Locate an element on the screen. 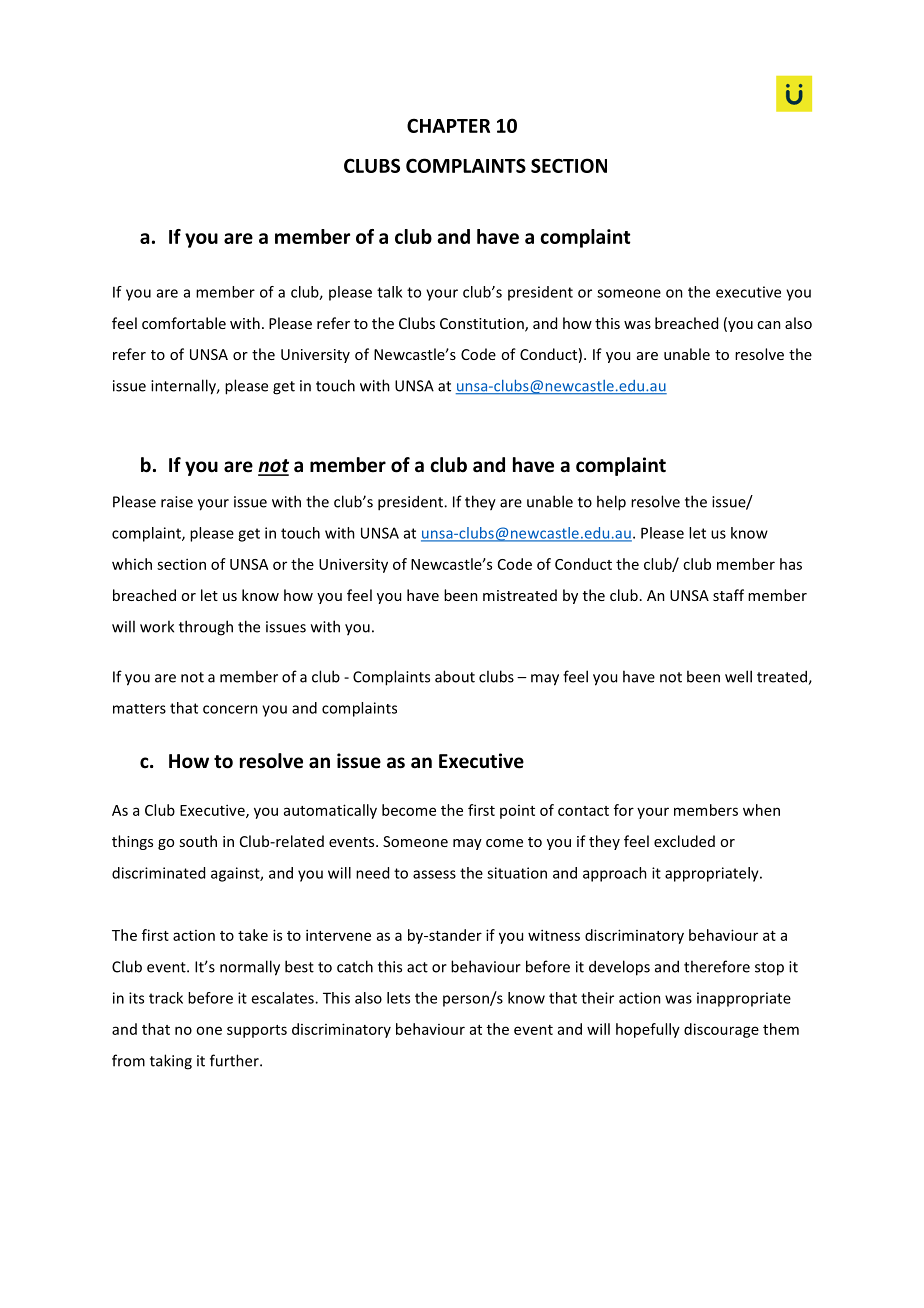 This screenshot has height=1308, width=924. CHAPTER is located at coordinates (448, 125).
